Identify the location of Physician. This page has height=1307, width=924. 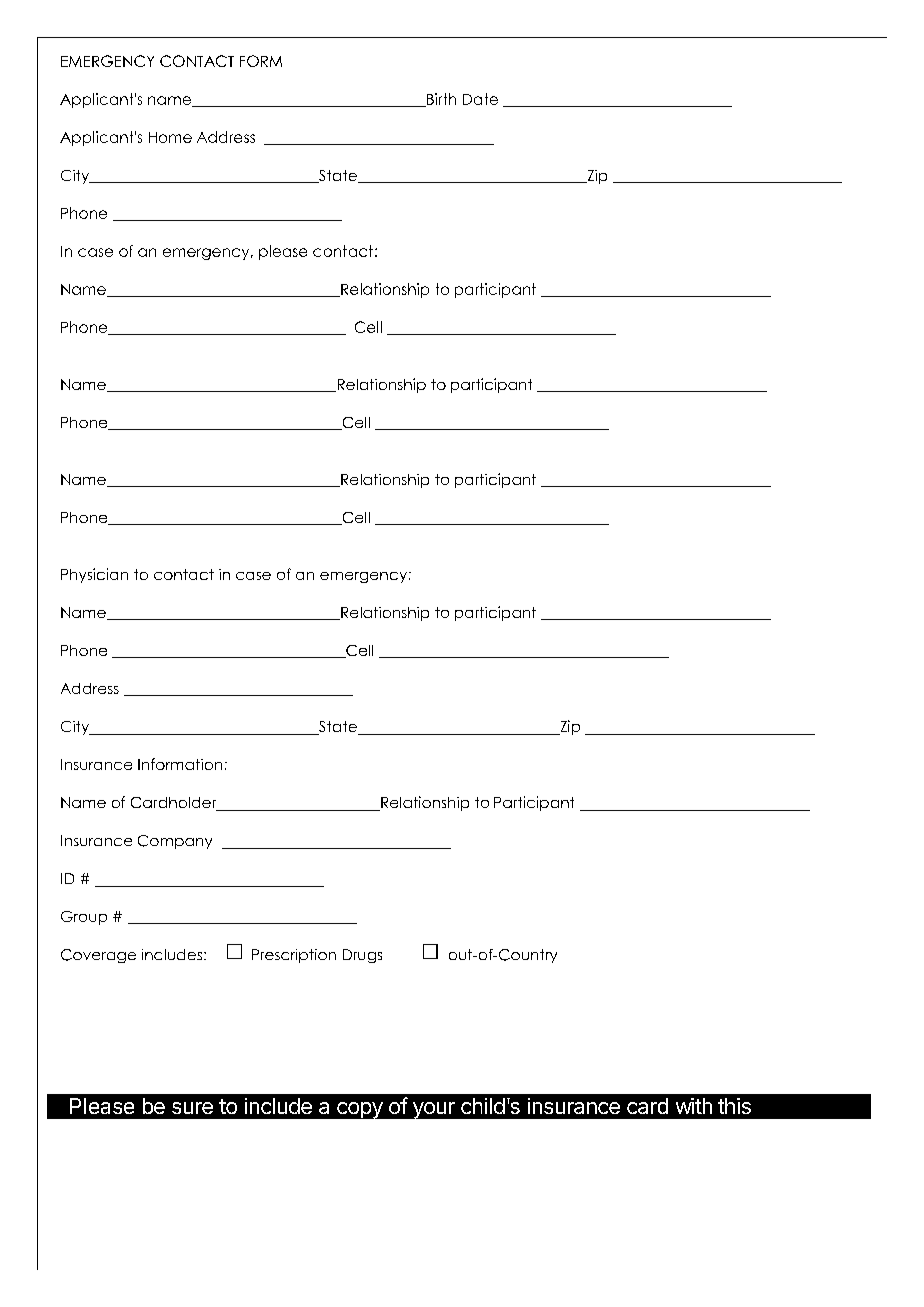
(94, 575).
